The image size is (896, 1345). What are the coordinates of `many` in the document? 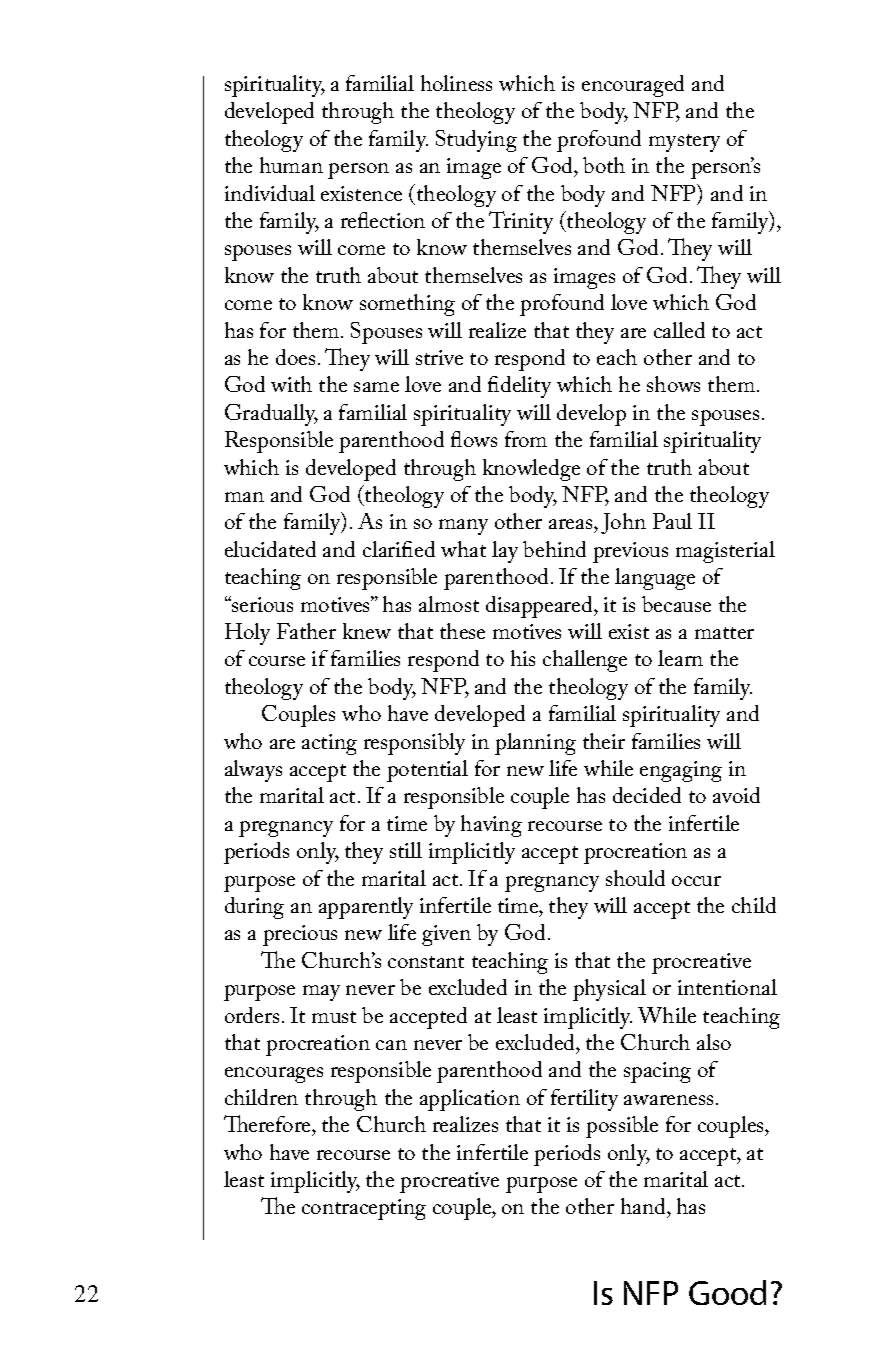 It's located at (463, 527).
